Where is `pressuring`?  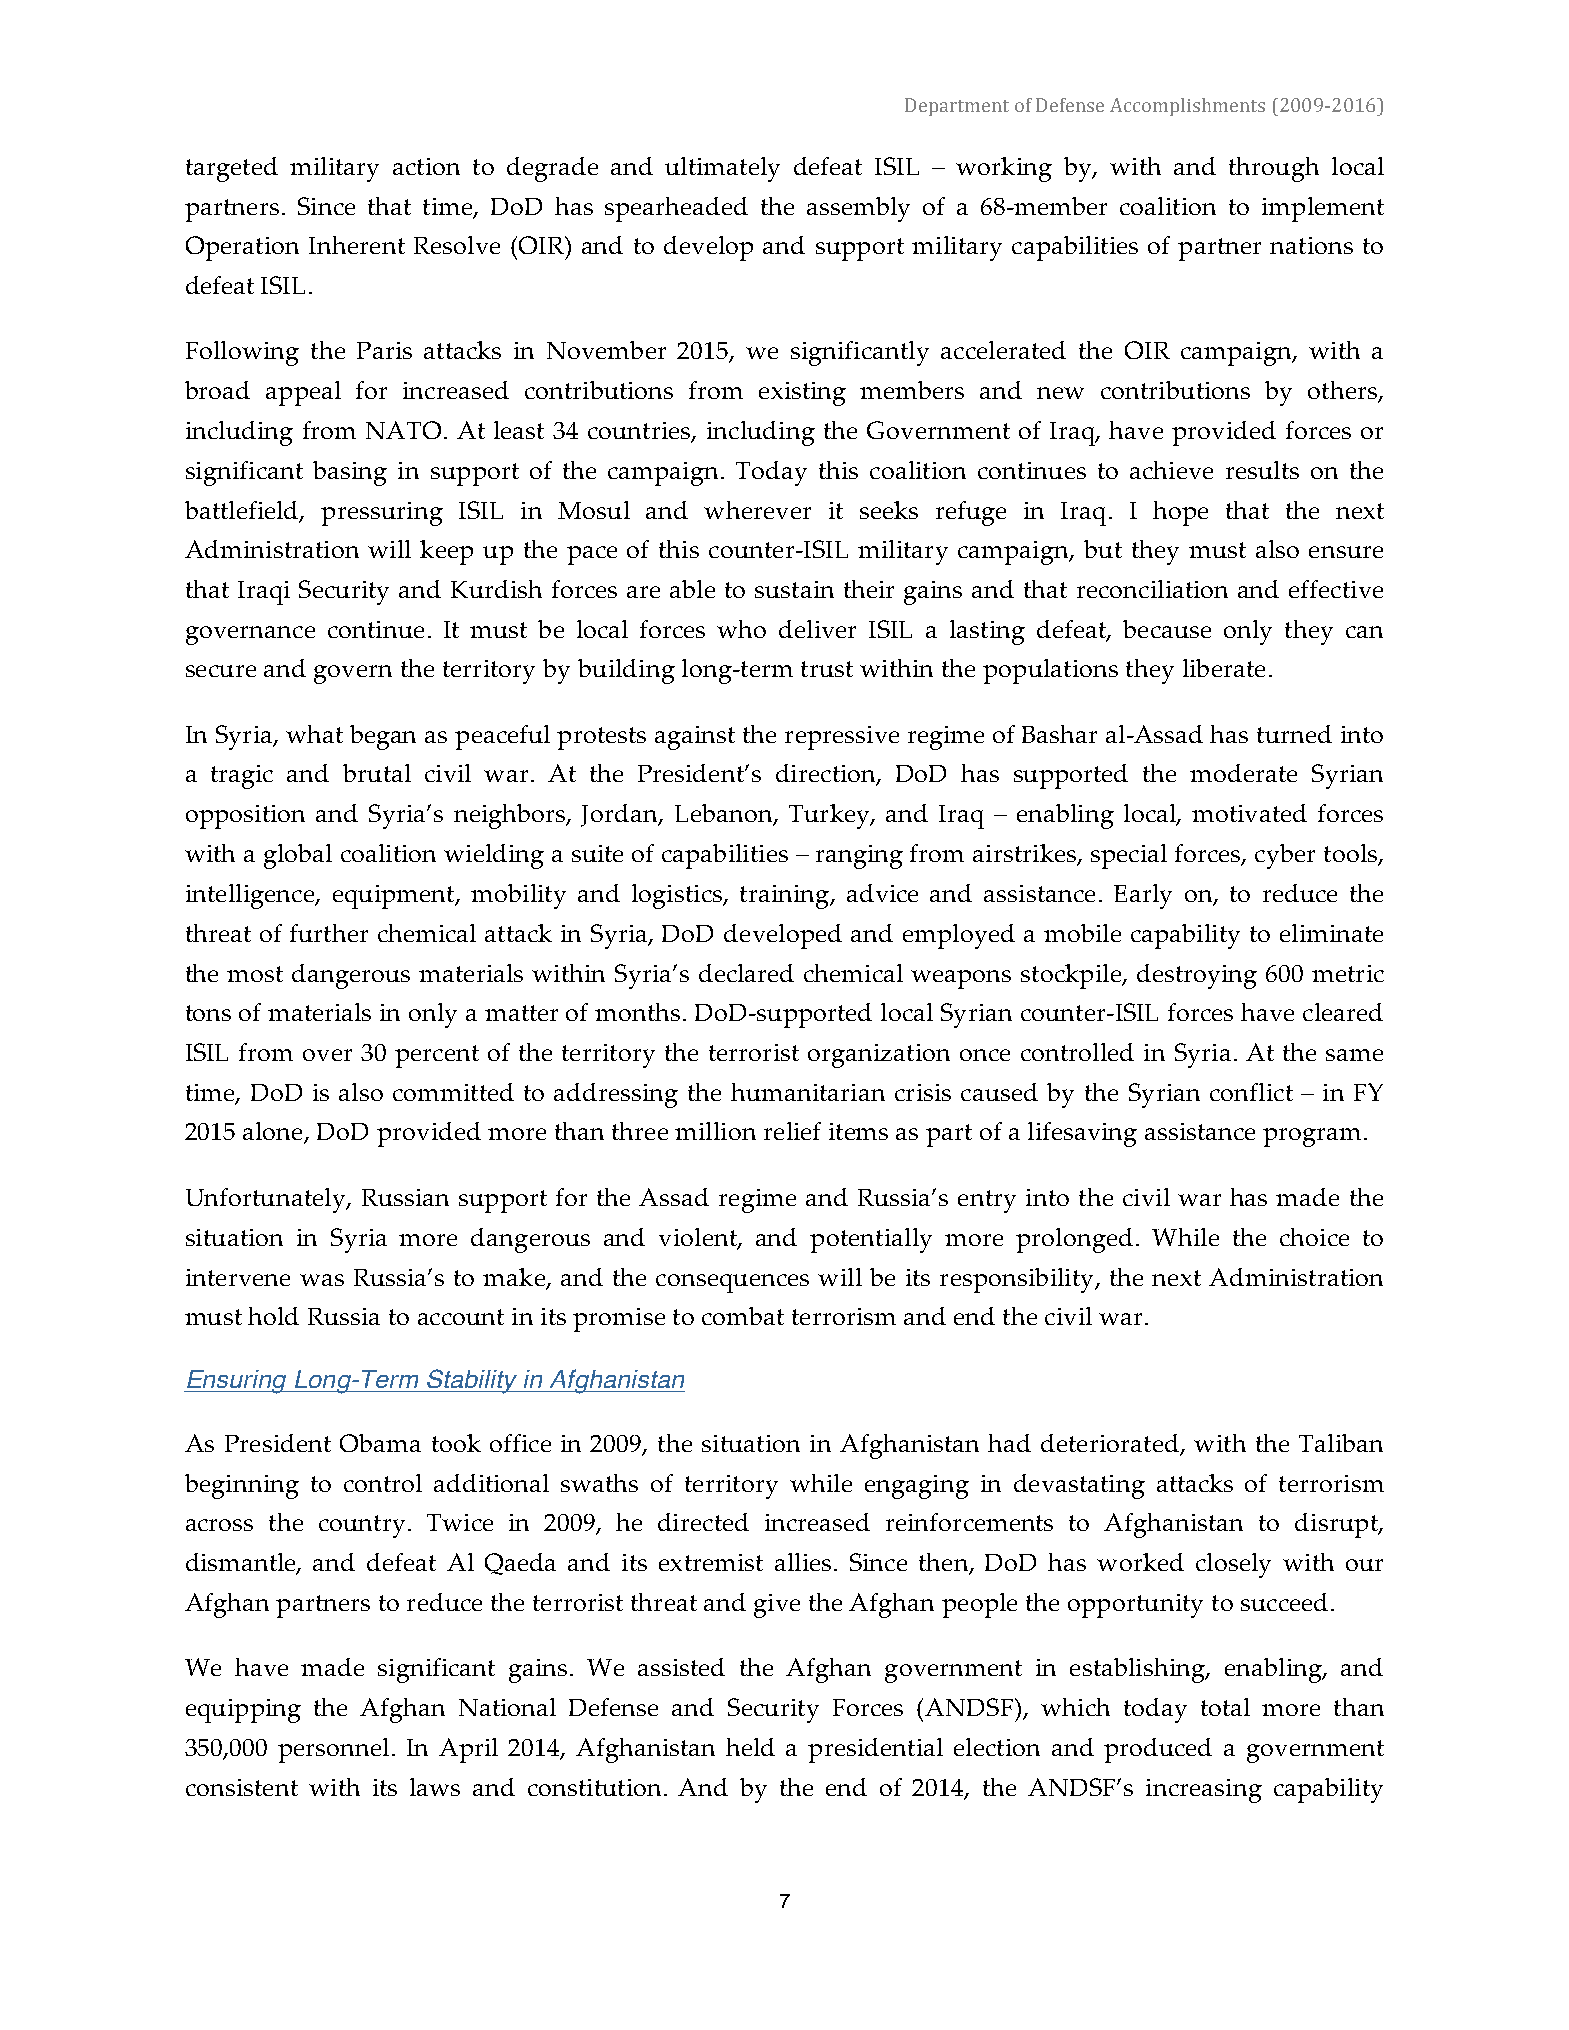
pressuring is located at coordinates (382, 514).
